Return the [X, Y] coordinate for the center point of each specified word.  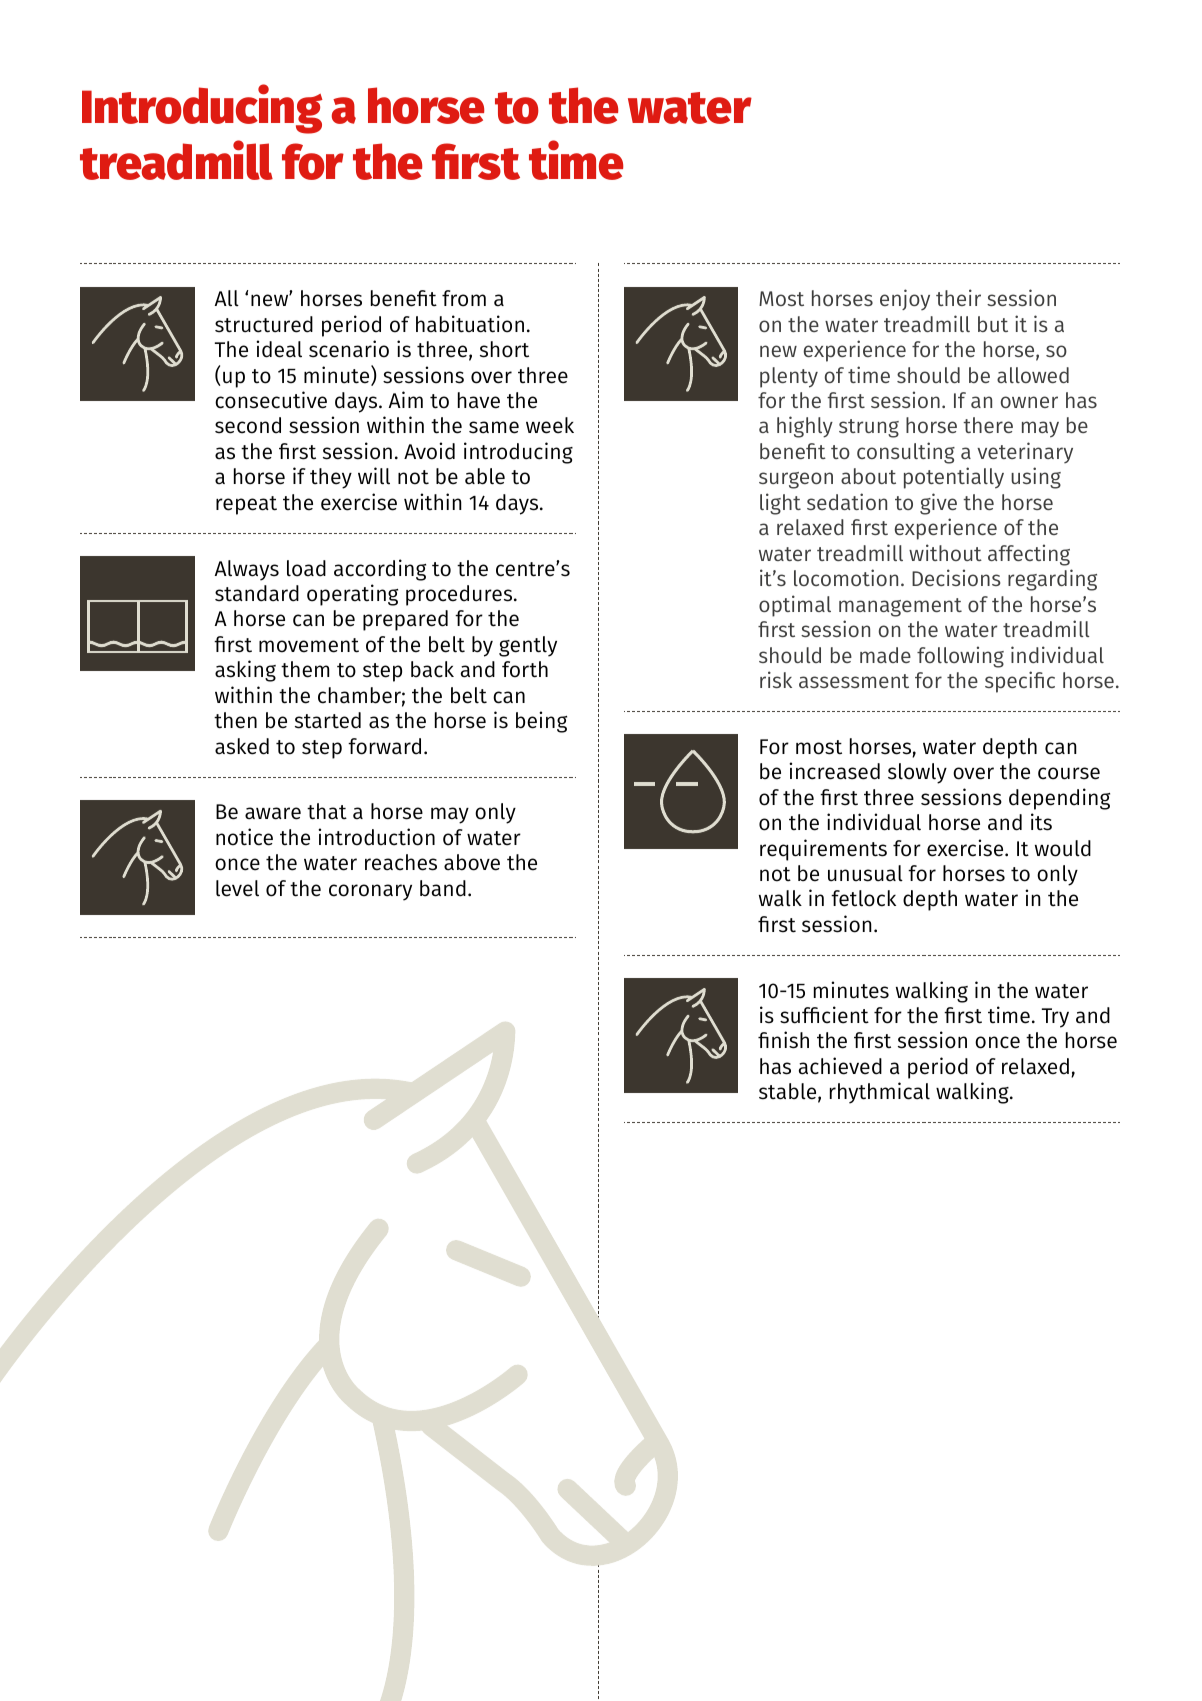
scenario [349, 349]
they [331, 478]
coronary [370, 892]
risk [776, 679]
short [504, 349]
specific [1020, 682]
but [993, 324]
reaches [401, 862]
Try [1055, 1018]
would [1063, 848]
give [938, 504]
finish [783, 1040]
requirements [823, 850]
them [305, 669]
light [780, 504]
